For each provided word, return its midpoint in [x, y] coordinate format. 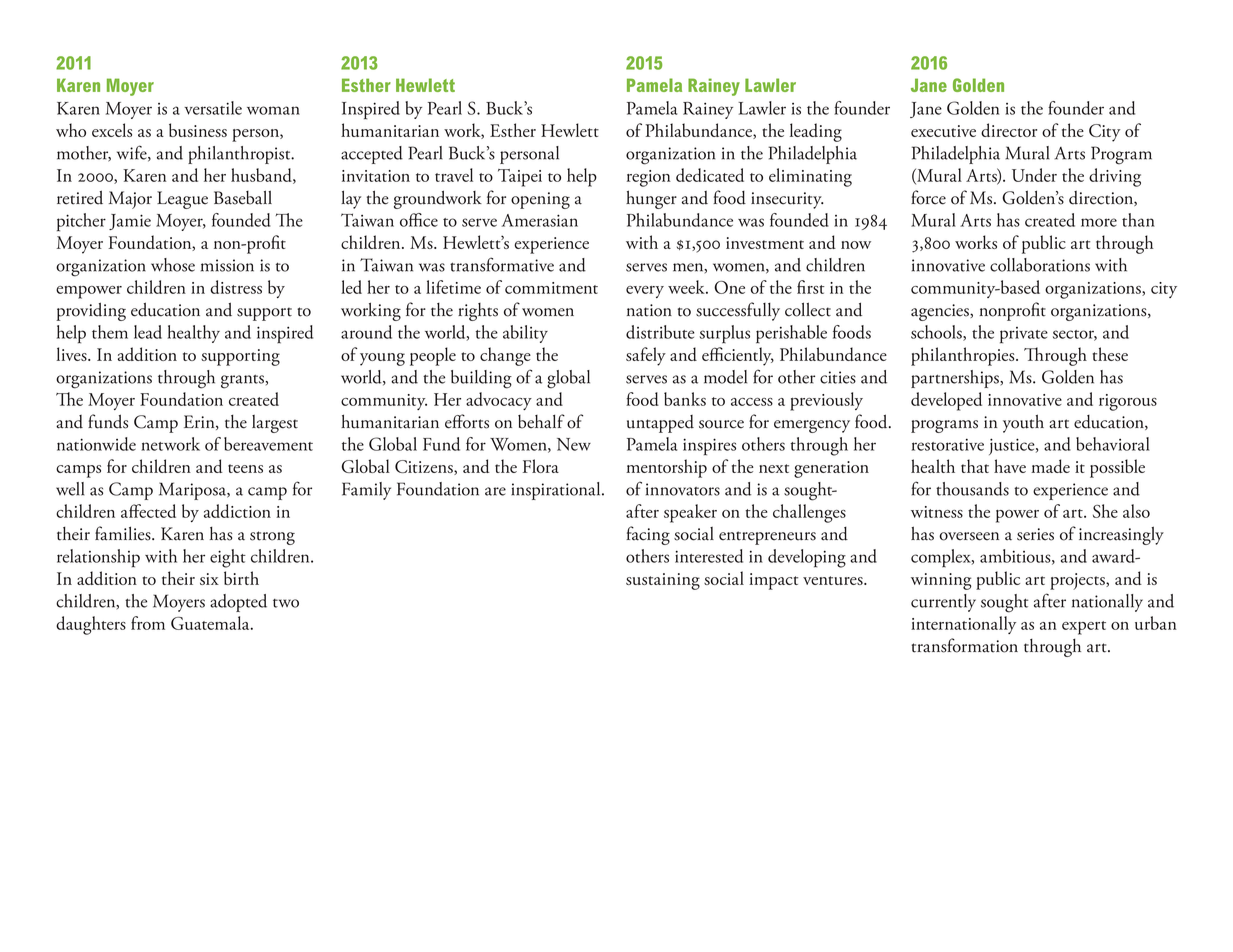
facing [648, 535]
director [1009, 130]
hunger [651, 199]
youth [1023, 423]
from [148, 623]
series [1035, 534]
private [1024, 335]
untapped [660, 424]
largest [275, 424]
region [649, 178]
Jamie [130, 222]
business [198, 130]
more [1099, 222]
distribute [660, 332]
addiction [237, 511]
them [110, 332]
